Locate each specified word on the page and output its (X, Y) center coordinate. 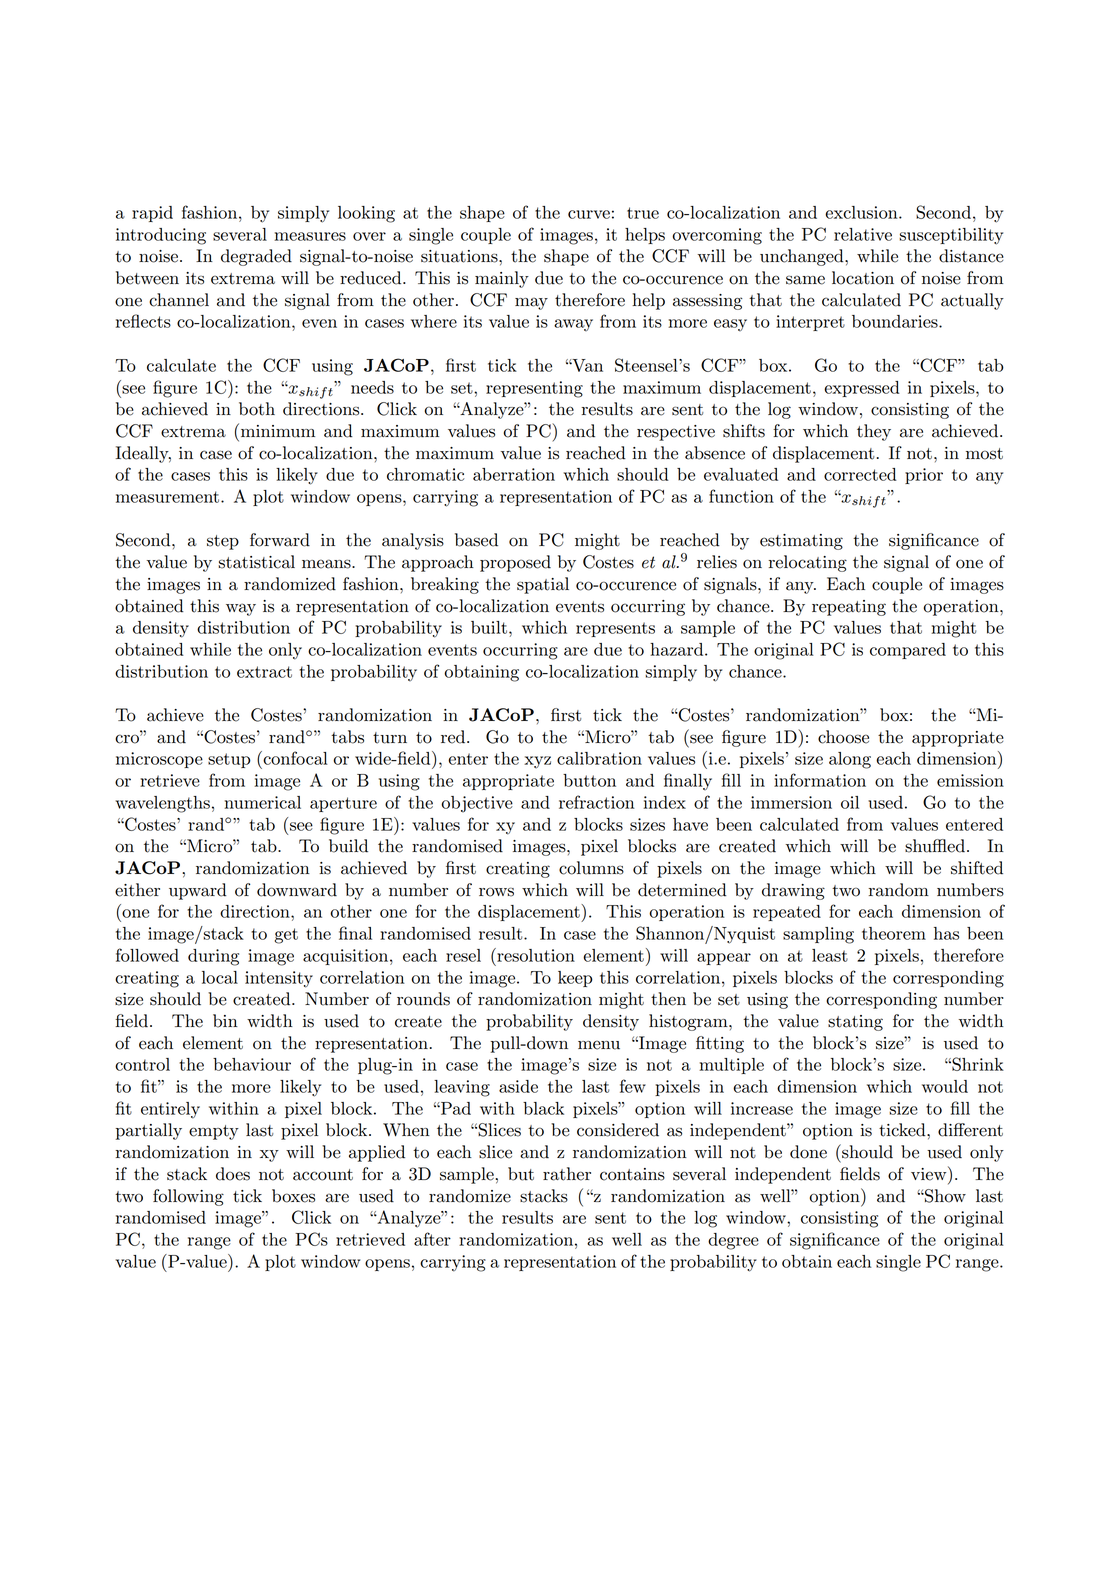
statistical (256, 562)
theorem (894, 933)
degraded (256, 257)
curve (589, 214)
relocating (808, 563)
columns (591, 868)
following (188, 1197)
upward (198, 891)
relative (863, 234)
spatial (543, 585)
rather (567, 1174)
